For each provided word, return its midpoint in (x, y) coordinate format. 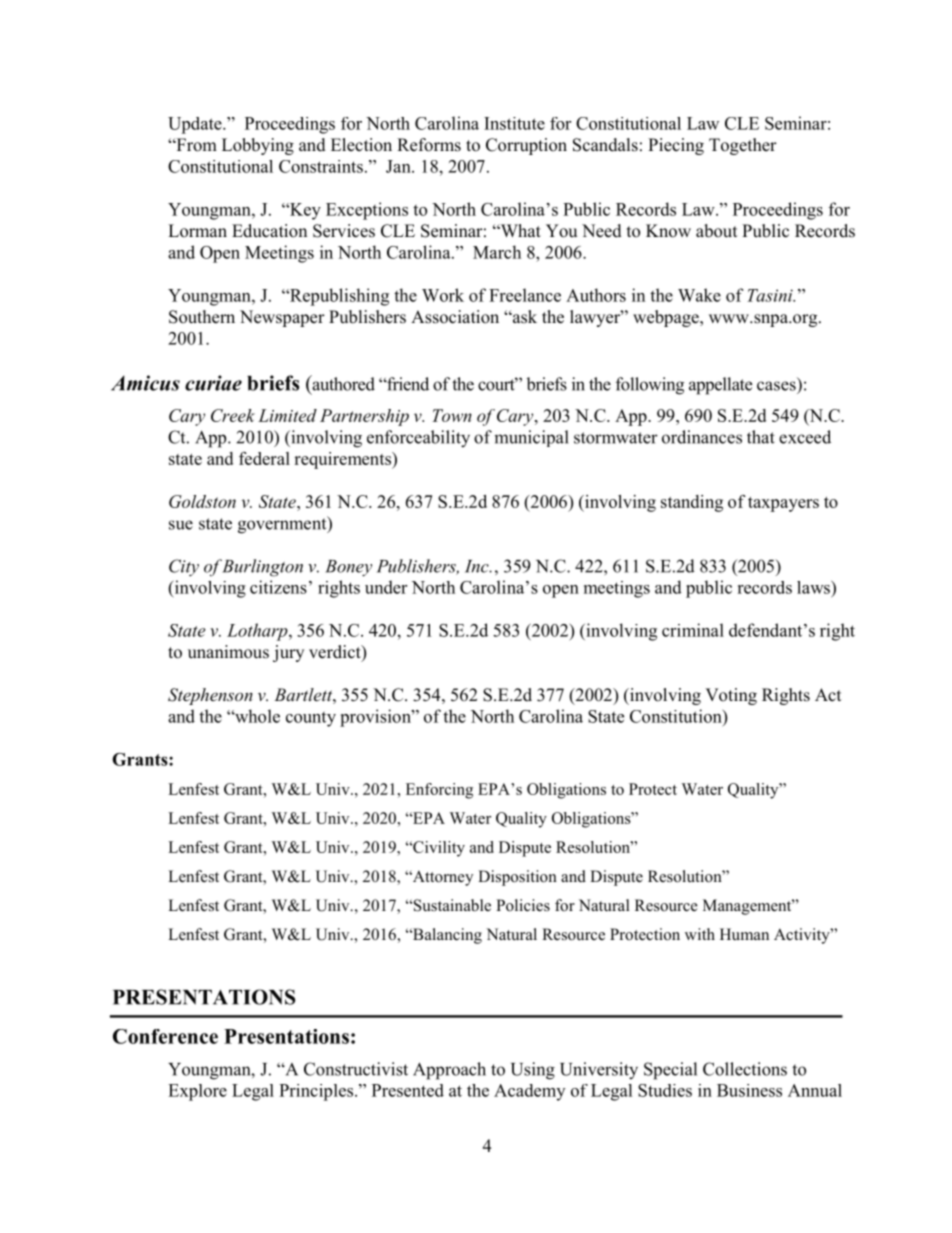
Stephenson (210, 696)
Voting (731, 696)
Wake (699, 295)
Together (743, 146)
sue (181, 525)
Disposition (517, 878)
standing (692, 503)
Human (744, 934)
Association (455, 317)
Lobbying (258, 146)
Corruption (526, 146)
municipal (531, 438)
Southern (202, 317)
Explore (197, 1092)
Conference (165, 1036)
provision (376, 718)
